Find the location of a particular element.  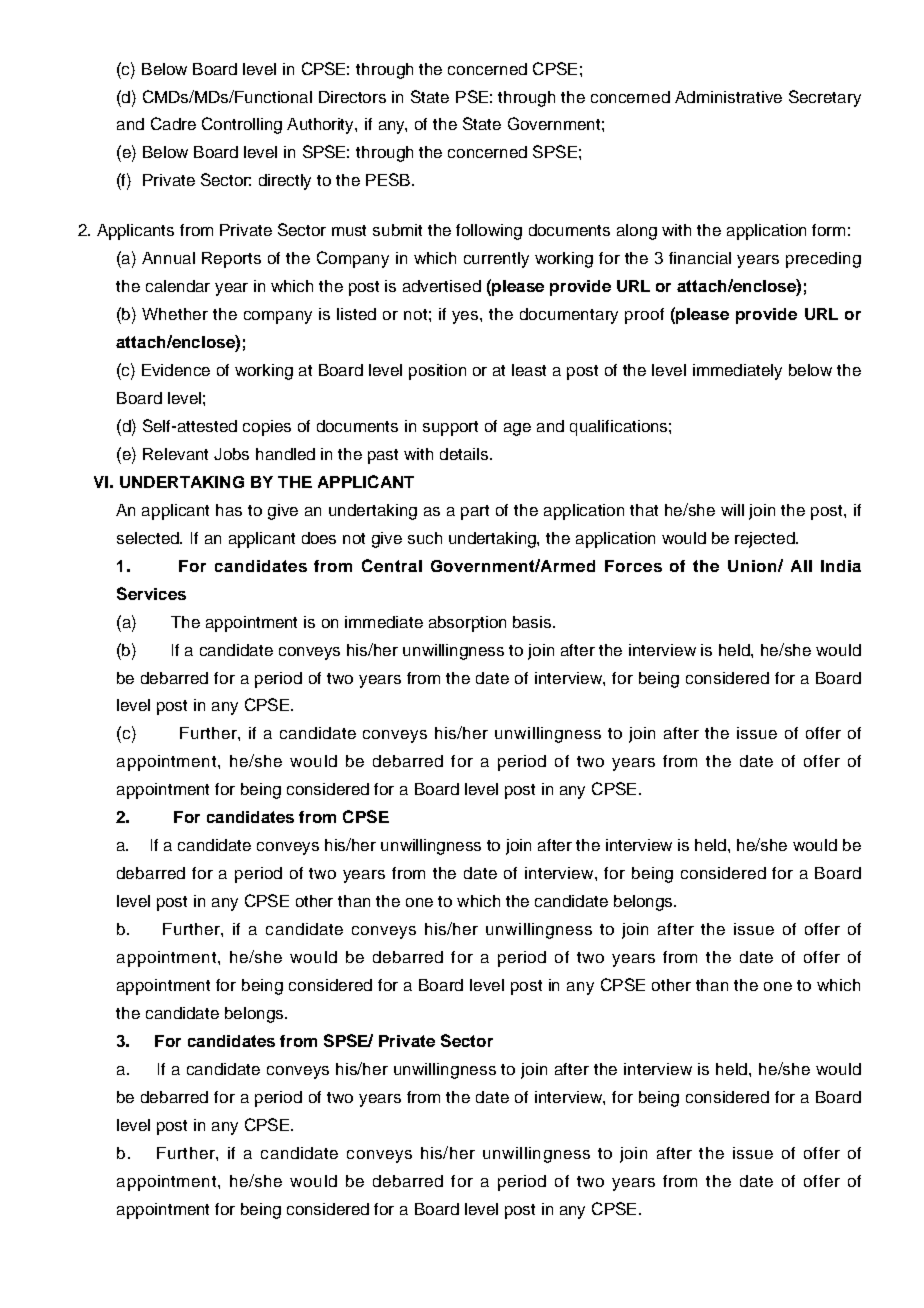

Evidence is located at coordinates (176, 370).
